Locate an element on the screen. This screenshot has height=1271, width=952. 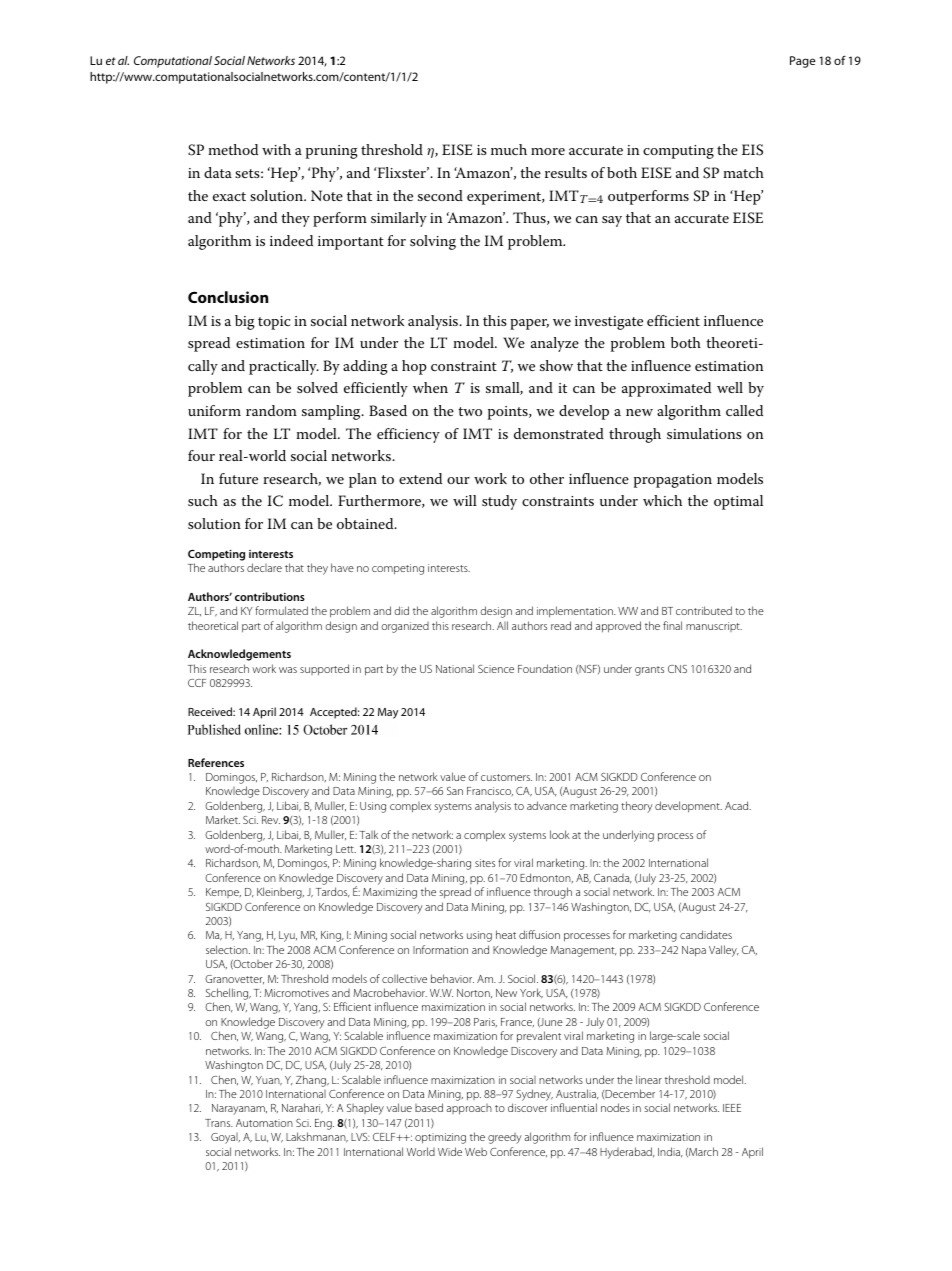
contributed is located at coordinates (704, 610).
